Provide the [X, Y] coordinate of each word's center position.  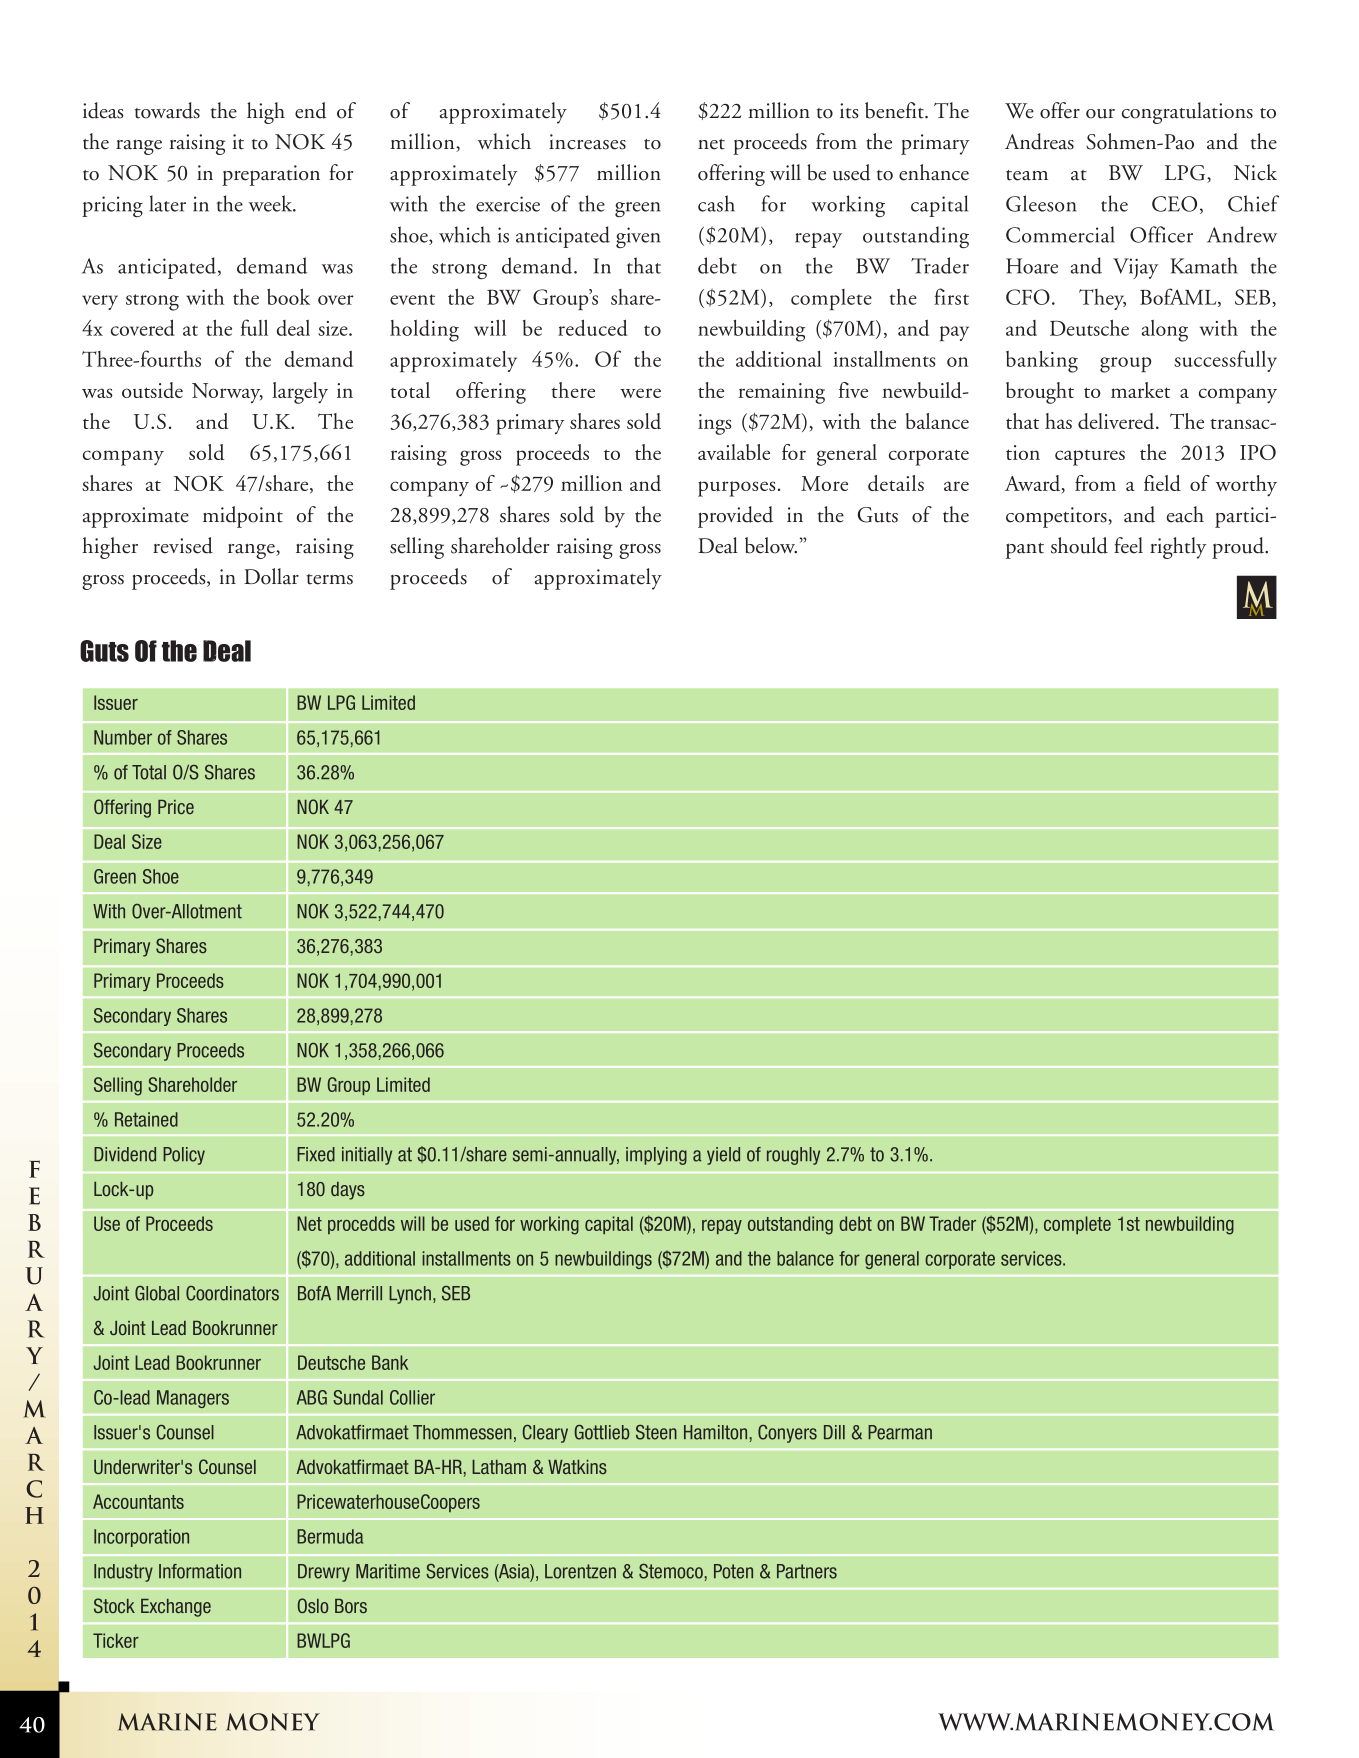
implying [656, 1156]
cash [716, 203]
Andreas [1039, 141]
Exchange [176, 1608]
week [272, 203]
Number [123, 737]
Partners [807, 1571]
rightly [1178, 548]
